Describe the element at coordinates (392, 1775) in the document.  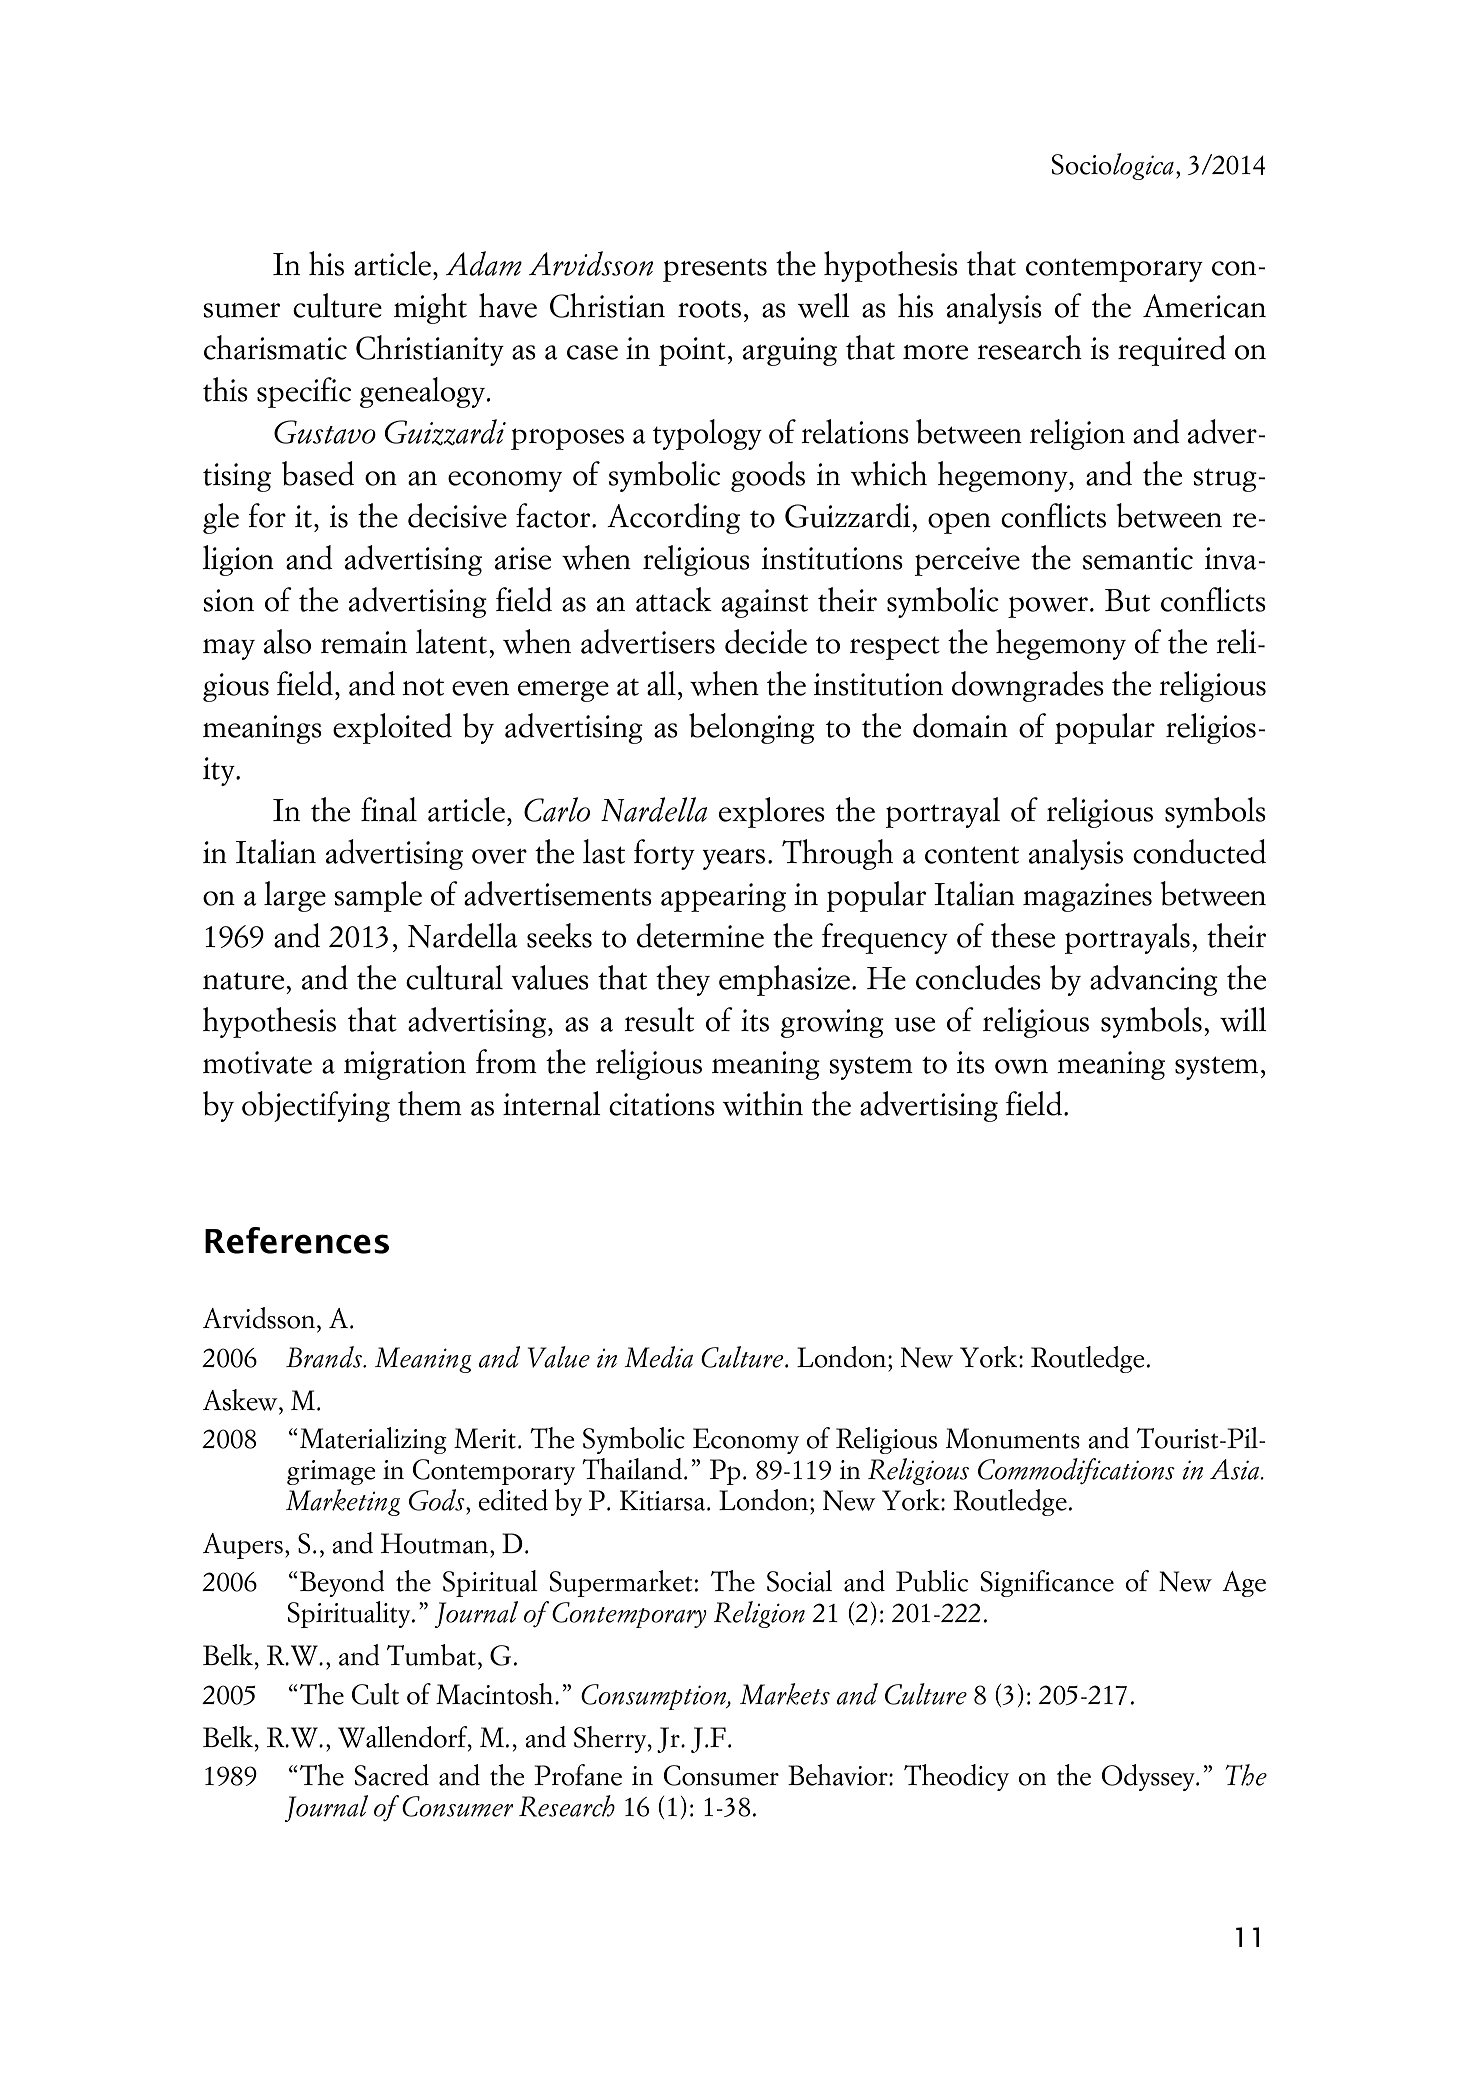
I see `Sacred` at that location.
